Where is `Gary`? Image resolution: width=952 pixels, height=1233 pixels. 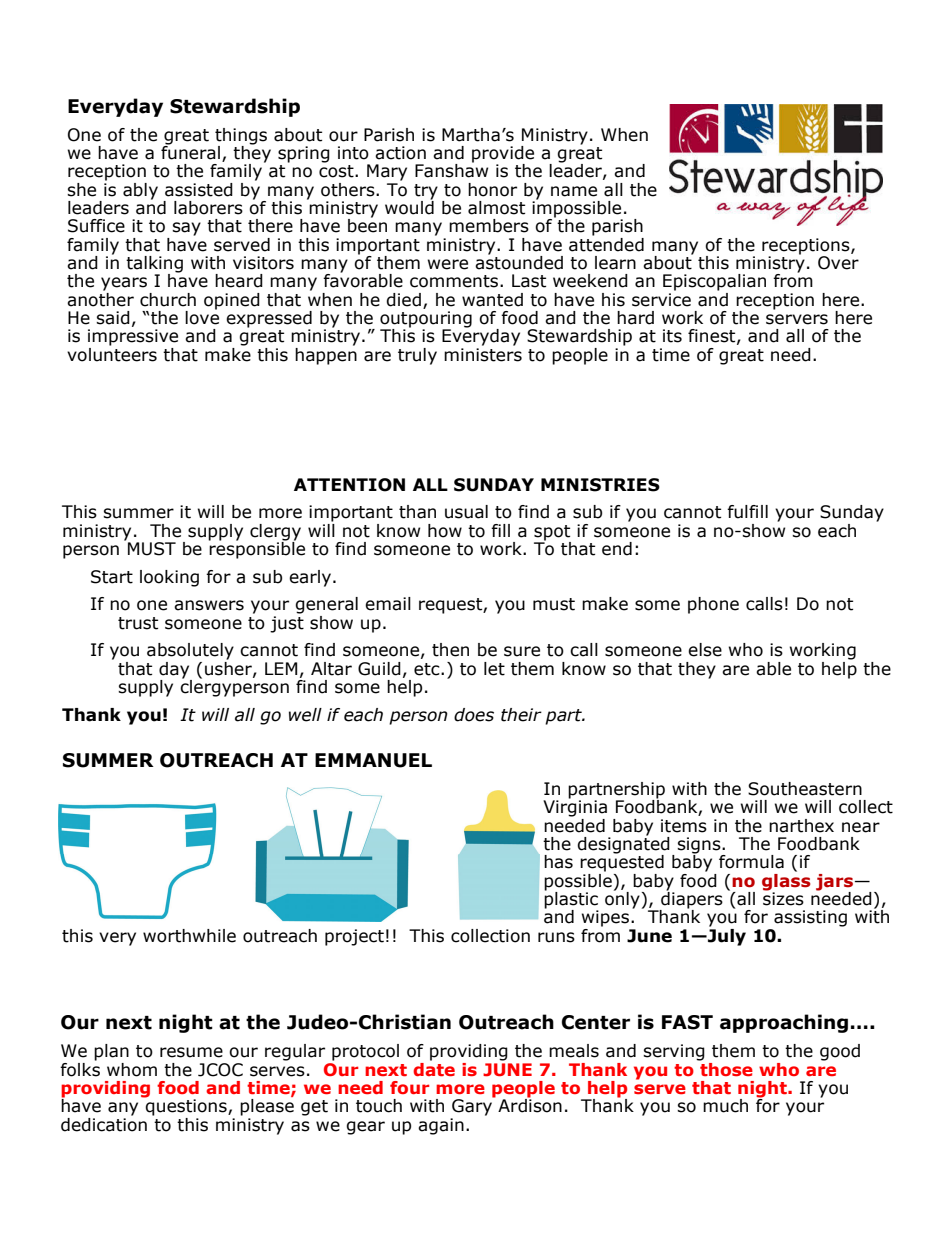 Gary is located at coordinates (473, 1106).
